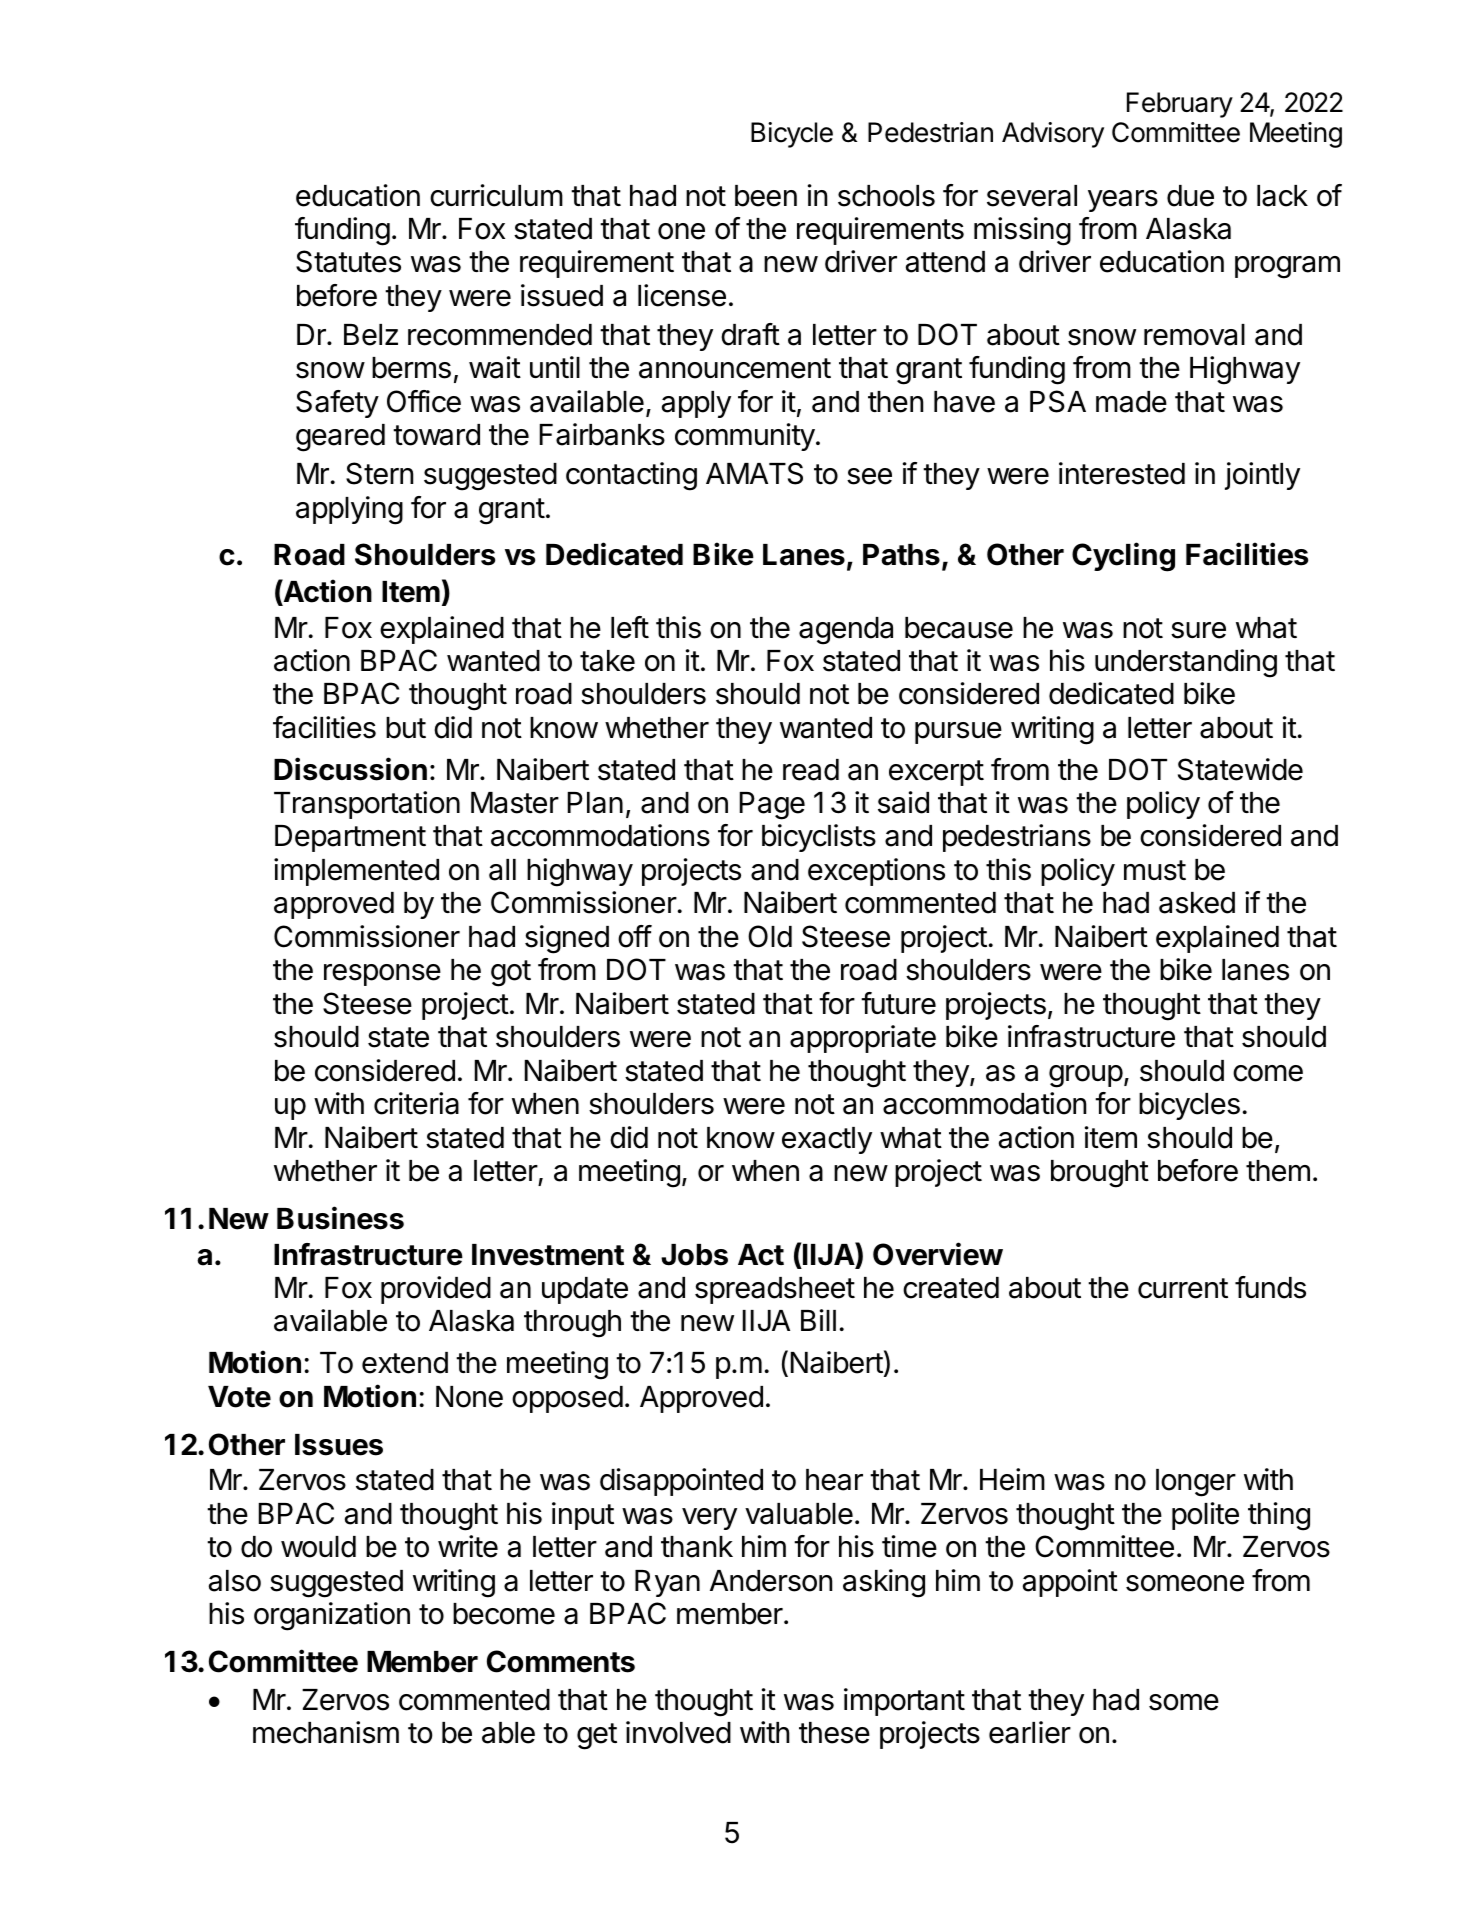 Image resolution: width=1484 pixels, height=1920 pixels. What do you see at coordinates (770, 936) in the image?
I see `Old` at bounding box center [770, 936].
